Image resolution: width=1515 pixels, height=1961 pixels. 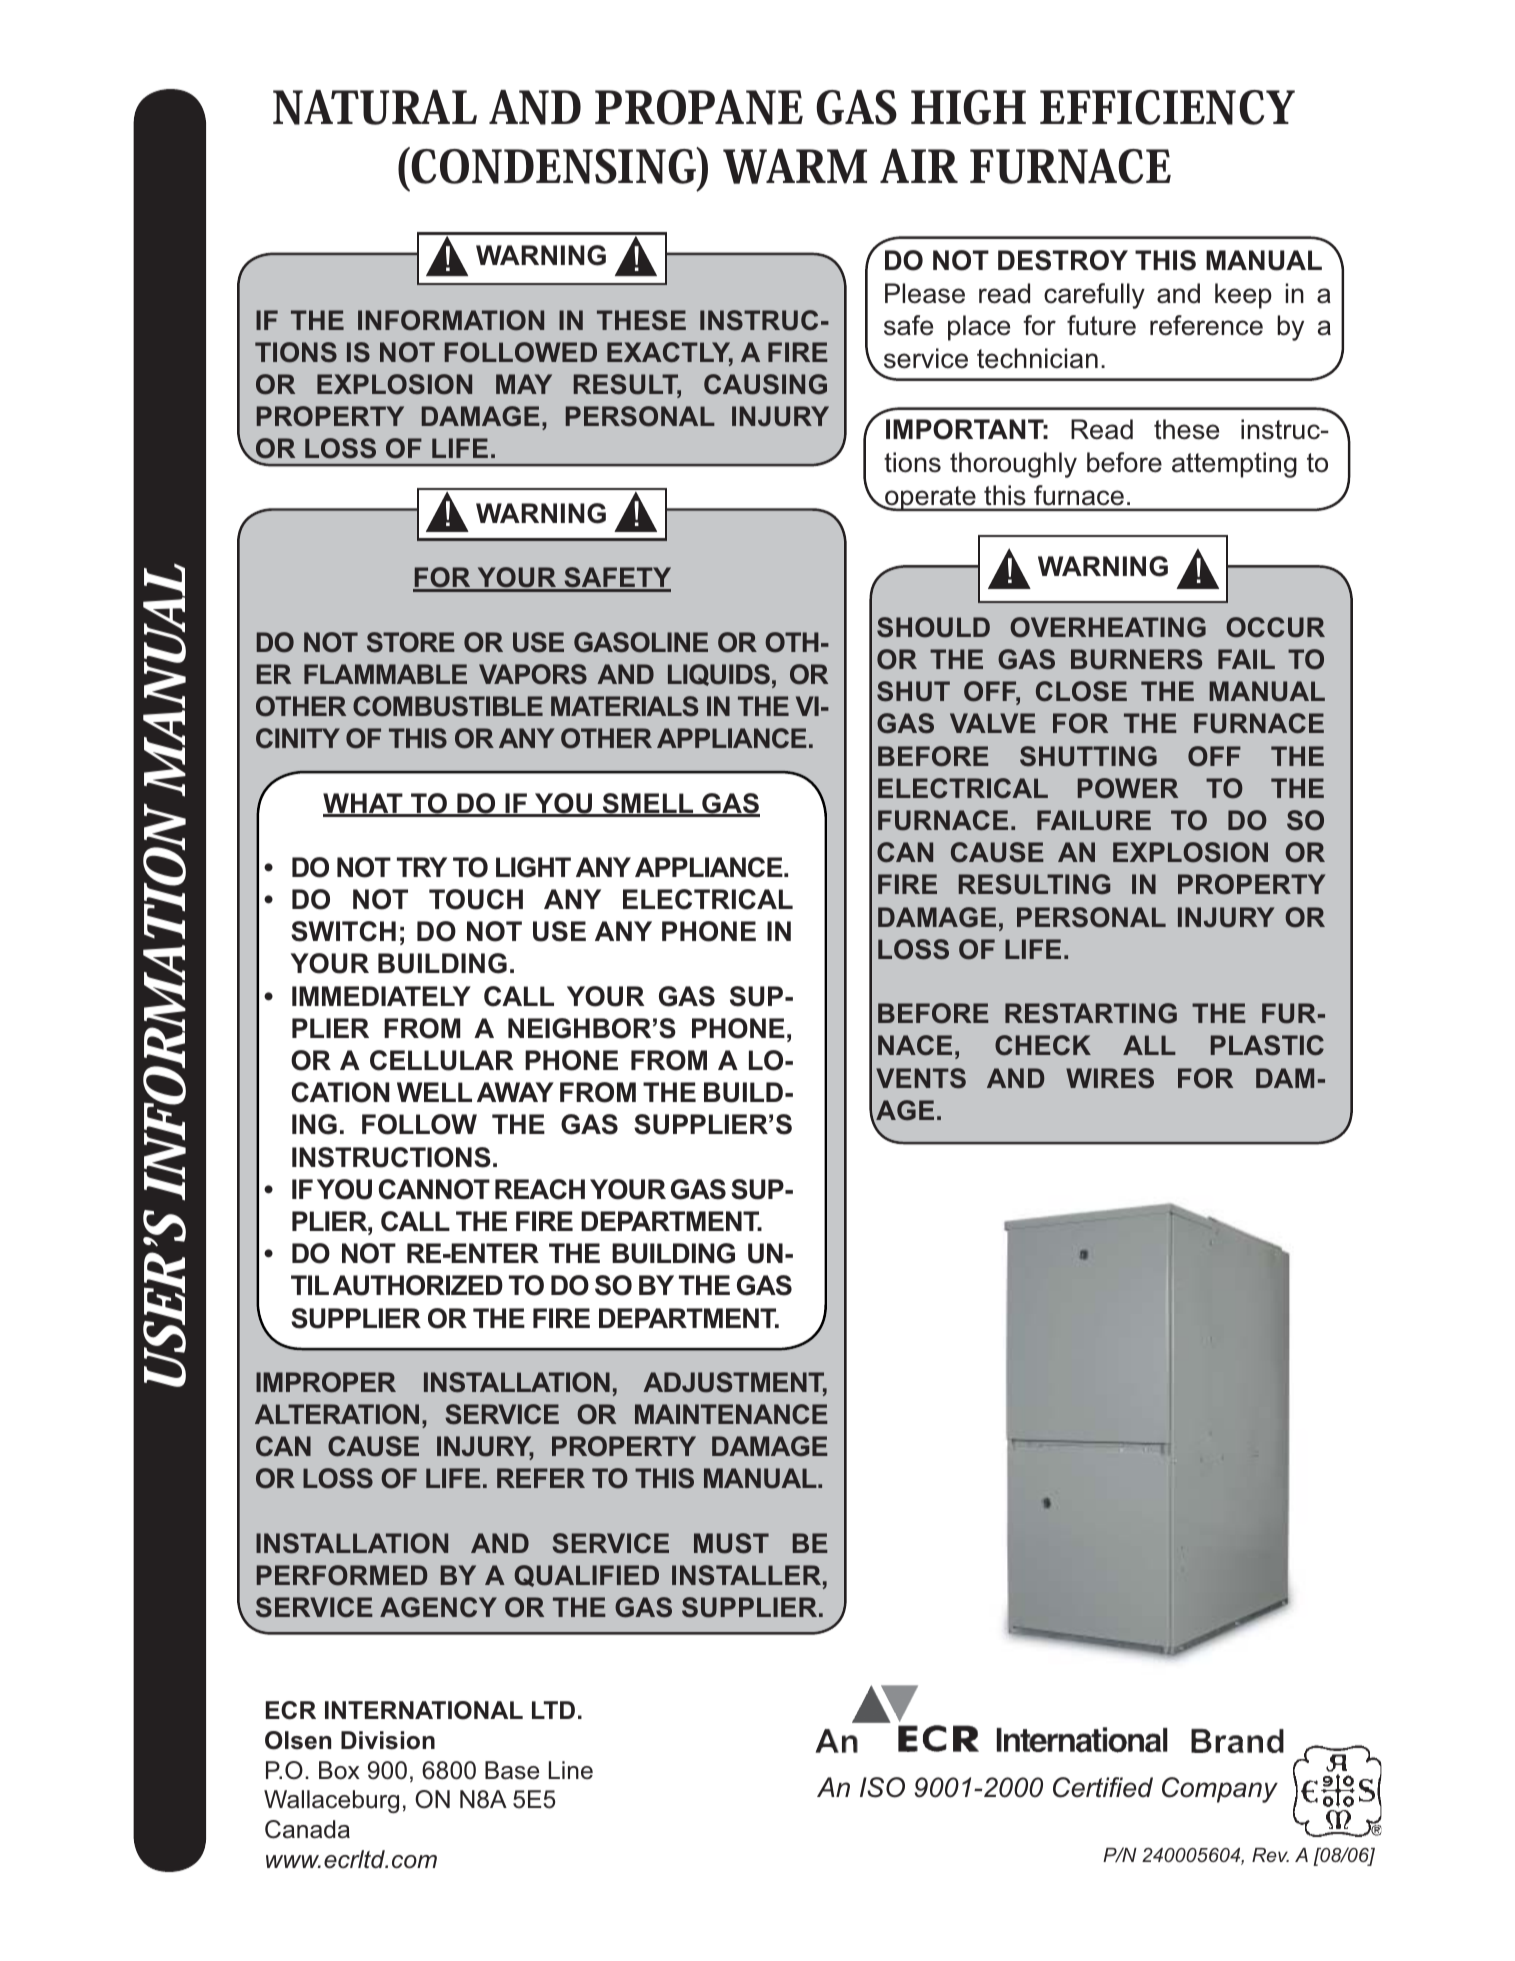 What do you see at coordinates (1220, 1790) in the page?
I see `Company` at bounding box center [1220, 1790].
